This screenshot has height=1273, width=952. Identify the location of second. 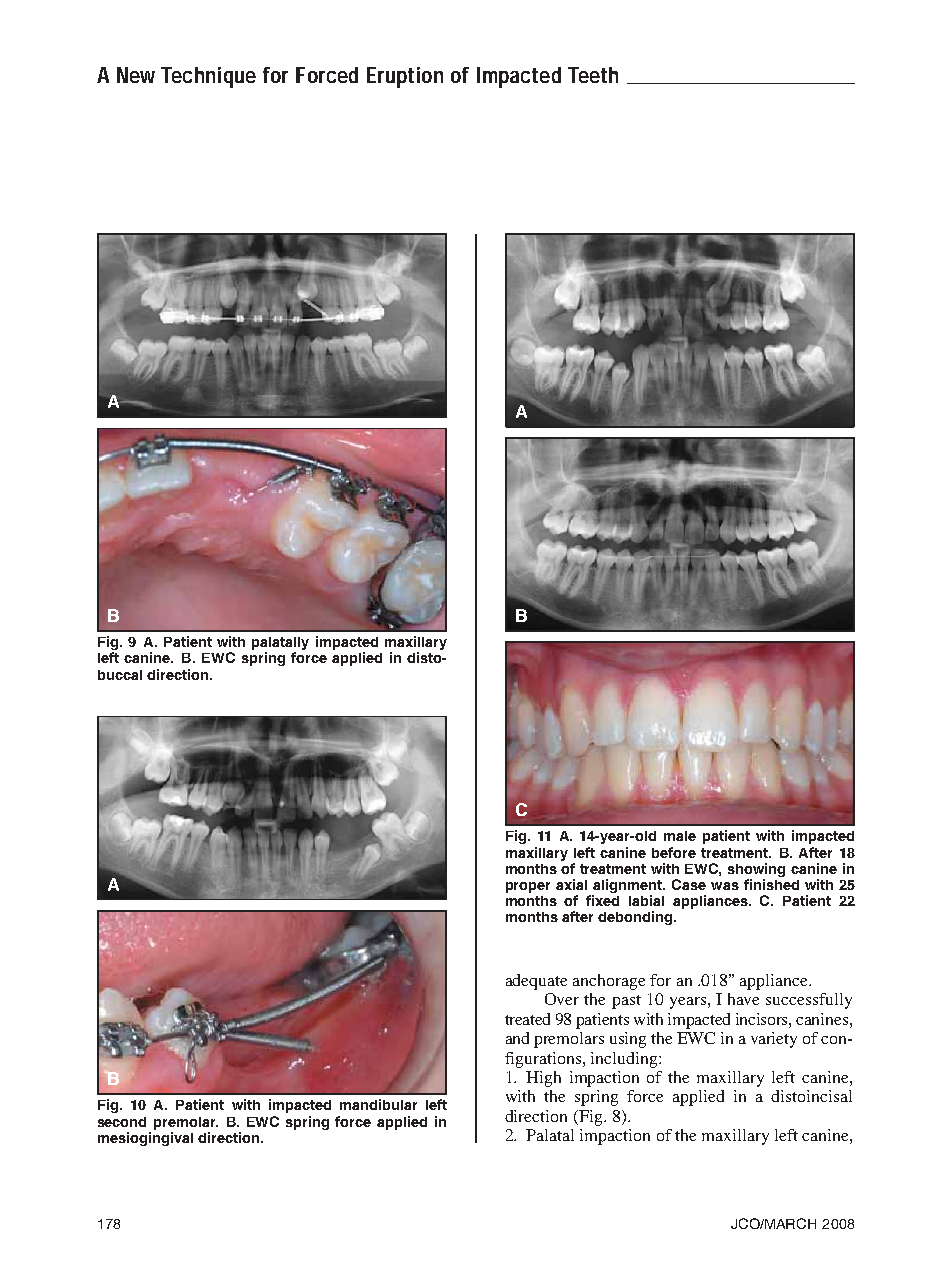
(122, 1122).
